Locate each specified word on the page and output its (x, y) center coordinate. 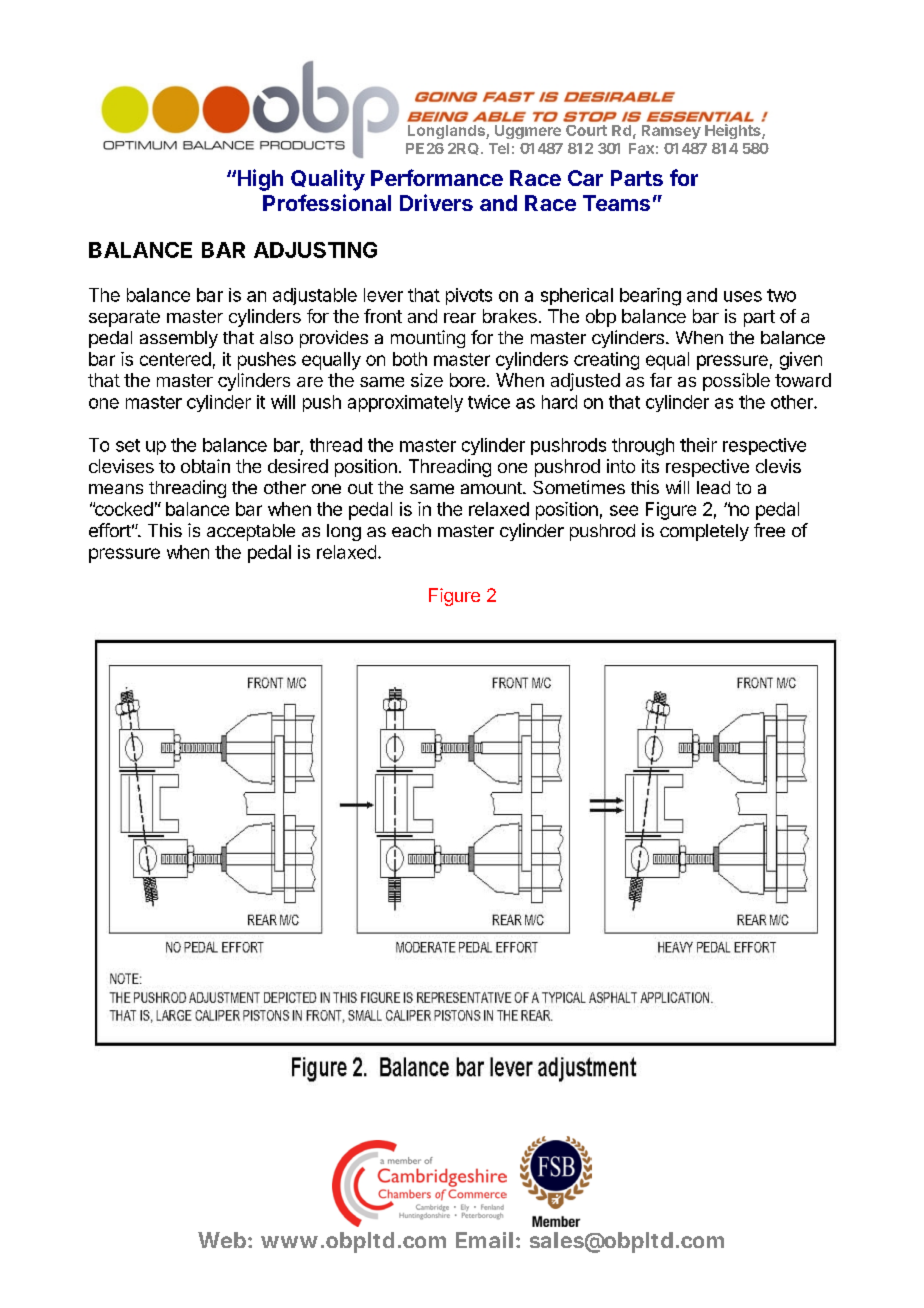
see (624, 510)
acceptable (251, 532)
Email (484, 1240)
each (411, 530)
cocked (123, 509)
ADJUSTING (315, 250)
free (769, 530)
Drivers (436, 202)
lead (713, 487)
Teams (616, 203)
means (116, 489)
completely (704, 532)
